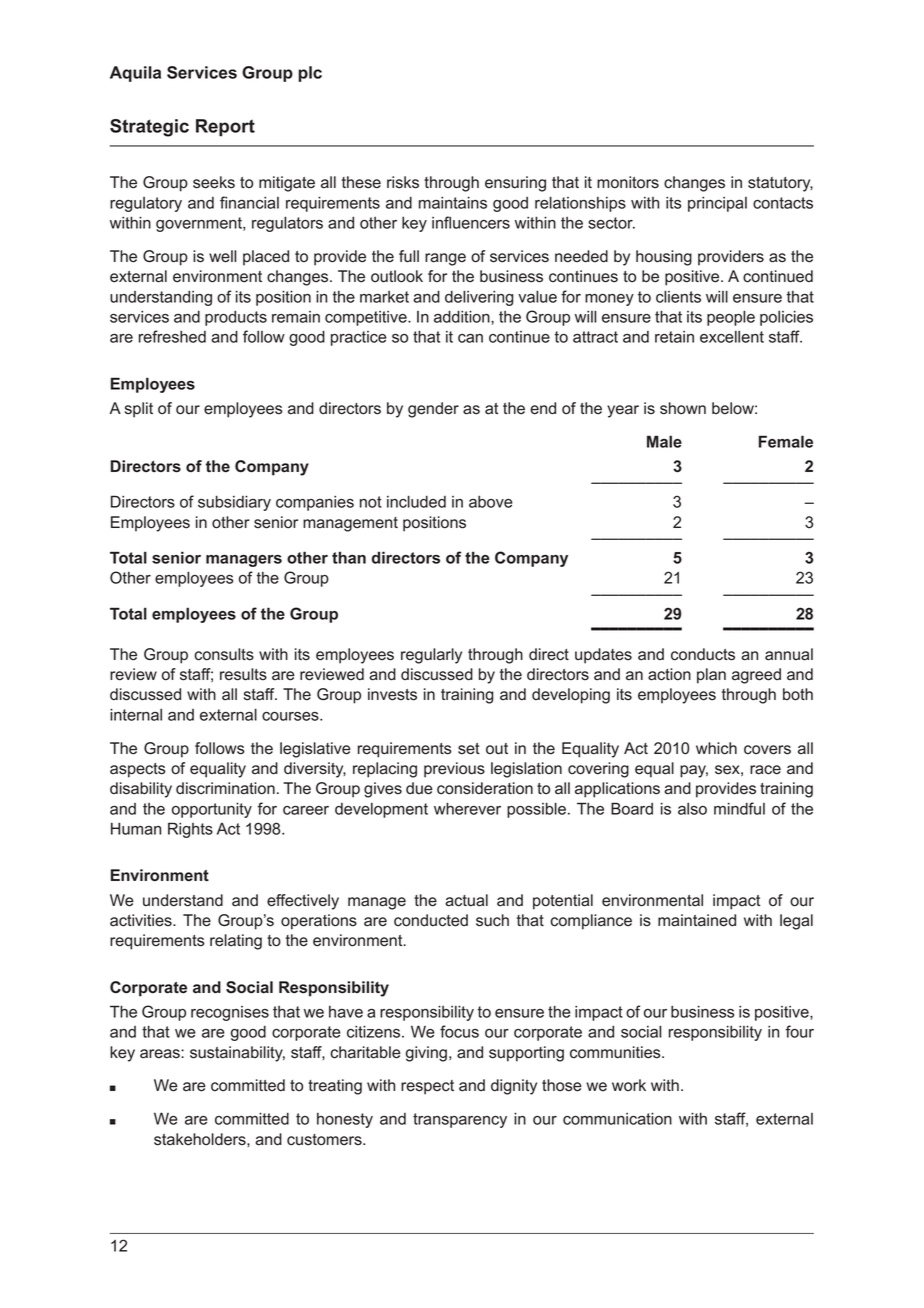 Image resolution: width=924 pixels, height=1308 pixels. I want to click on subsidiary, so click(234, 503).
